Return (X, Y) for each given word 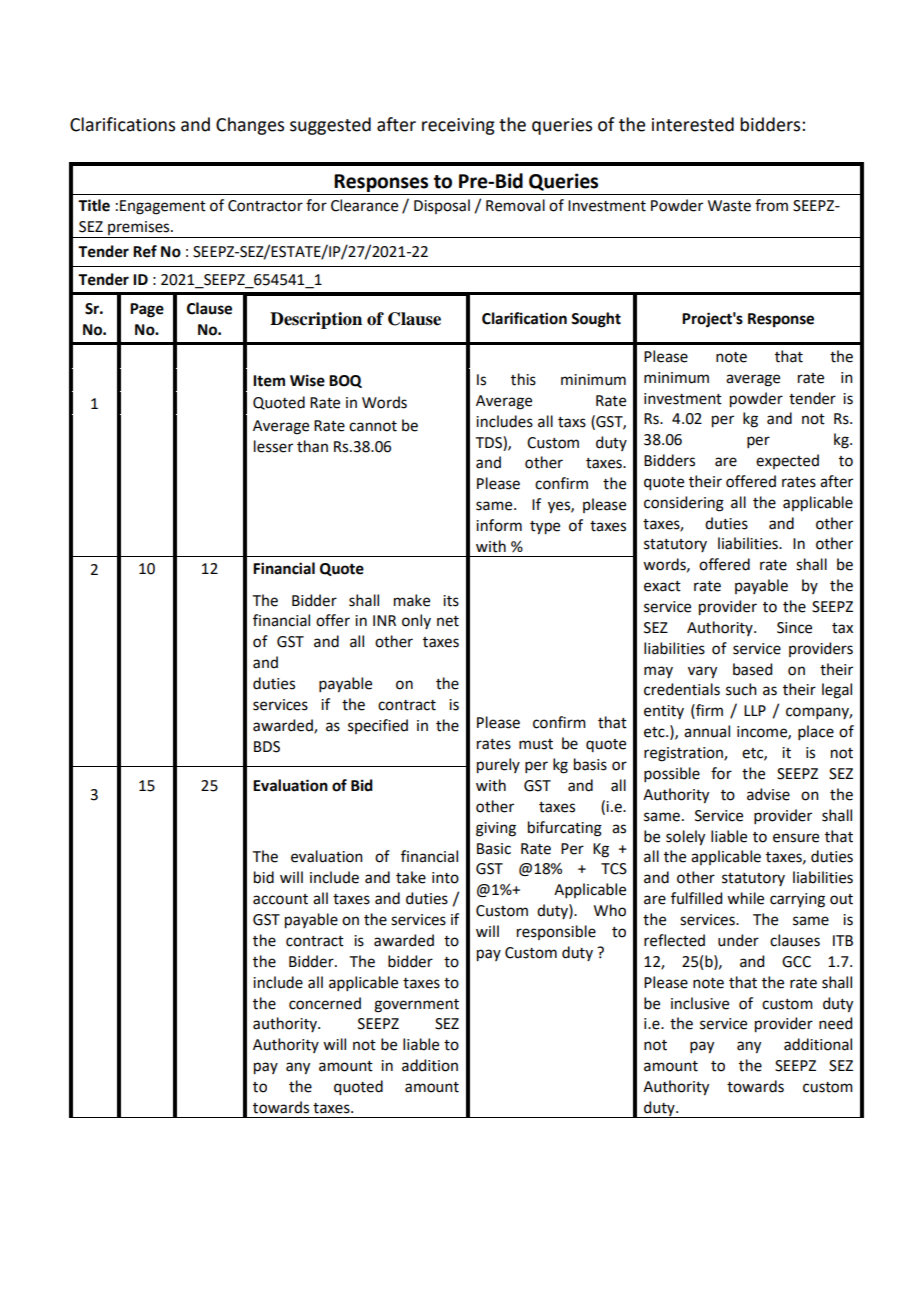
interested (693, 124)
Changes (250, 126)
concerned (325, 1003)
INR (384, 620)
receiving (458, 126)
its (451, 601)
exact (662, 586)
